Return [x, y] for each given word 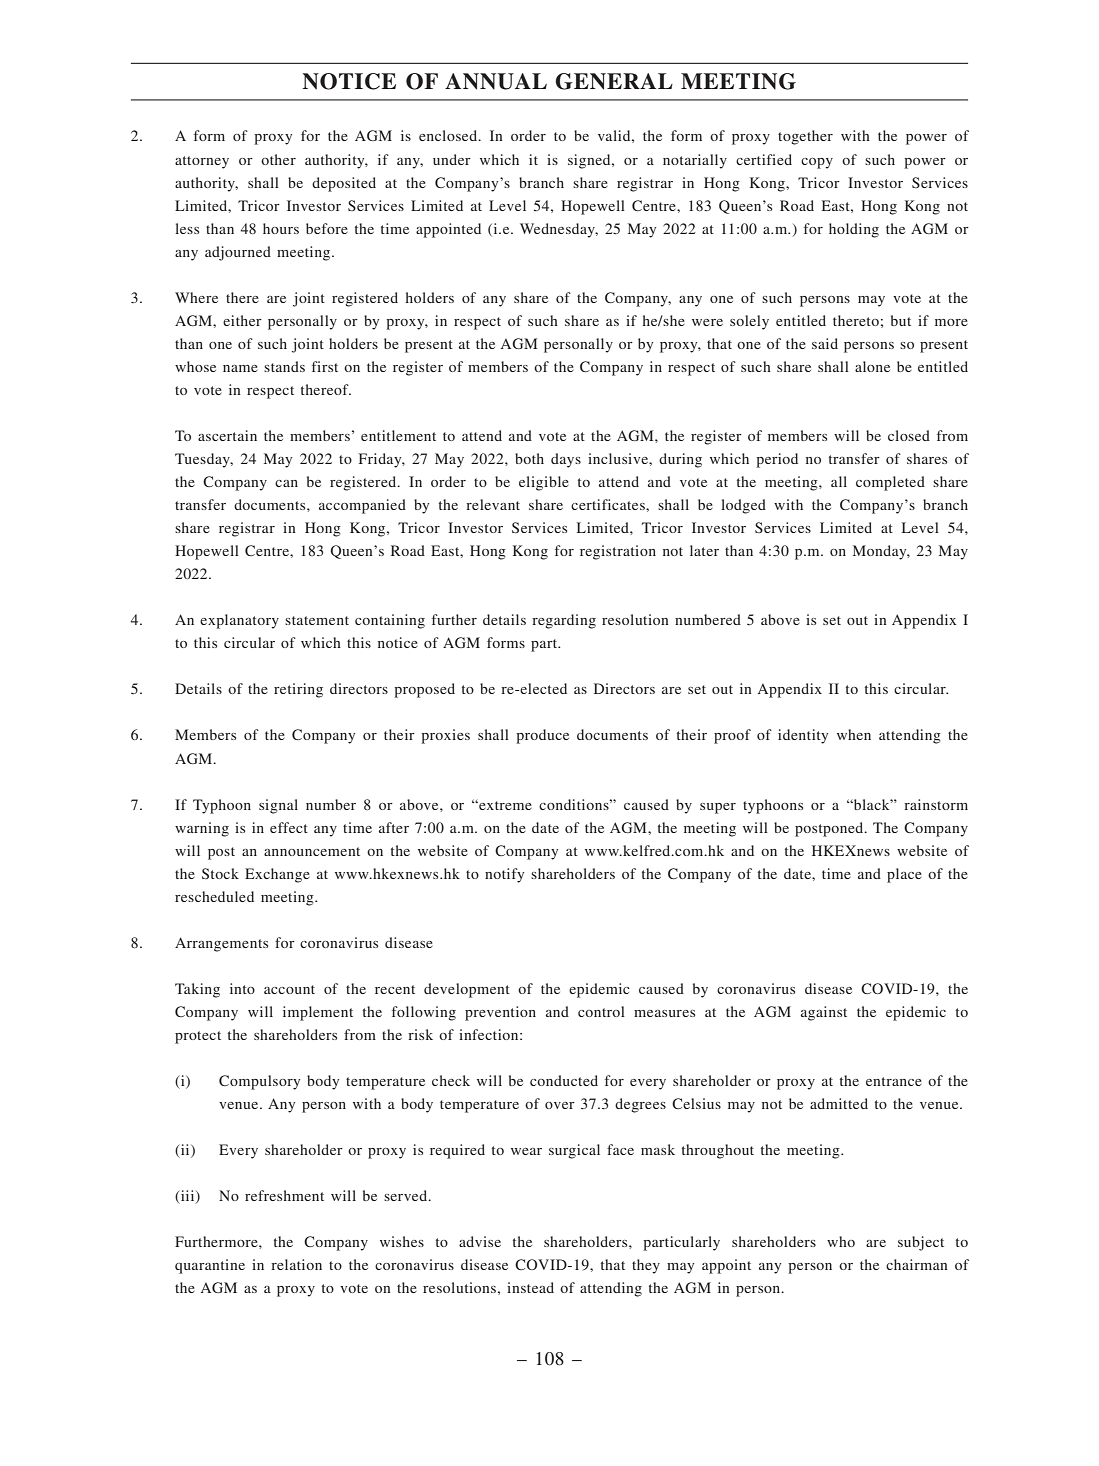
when [854, 734]
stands [284, 366]
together [805, 137]
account [289, 989]
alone [872, 366]
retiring [298, 690]
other [278, 159]
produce [542, 736]
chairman [917, 1264]
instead [530, 1287]
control [601, 1011]
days [566, 460]
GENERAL [614, 81]
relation [296, 1264]
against [824, 1013]
